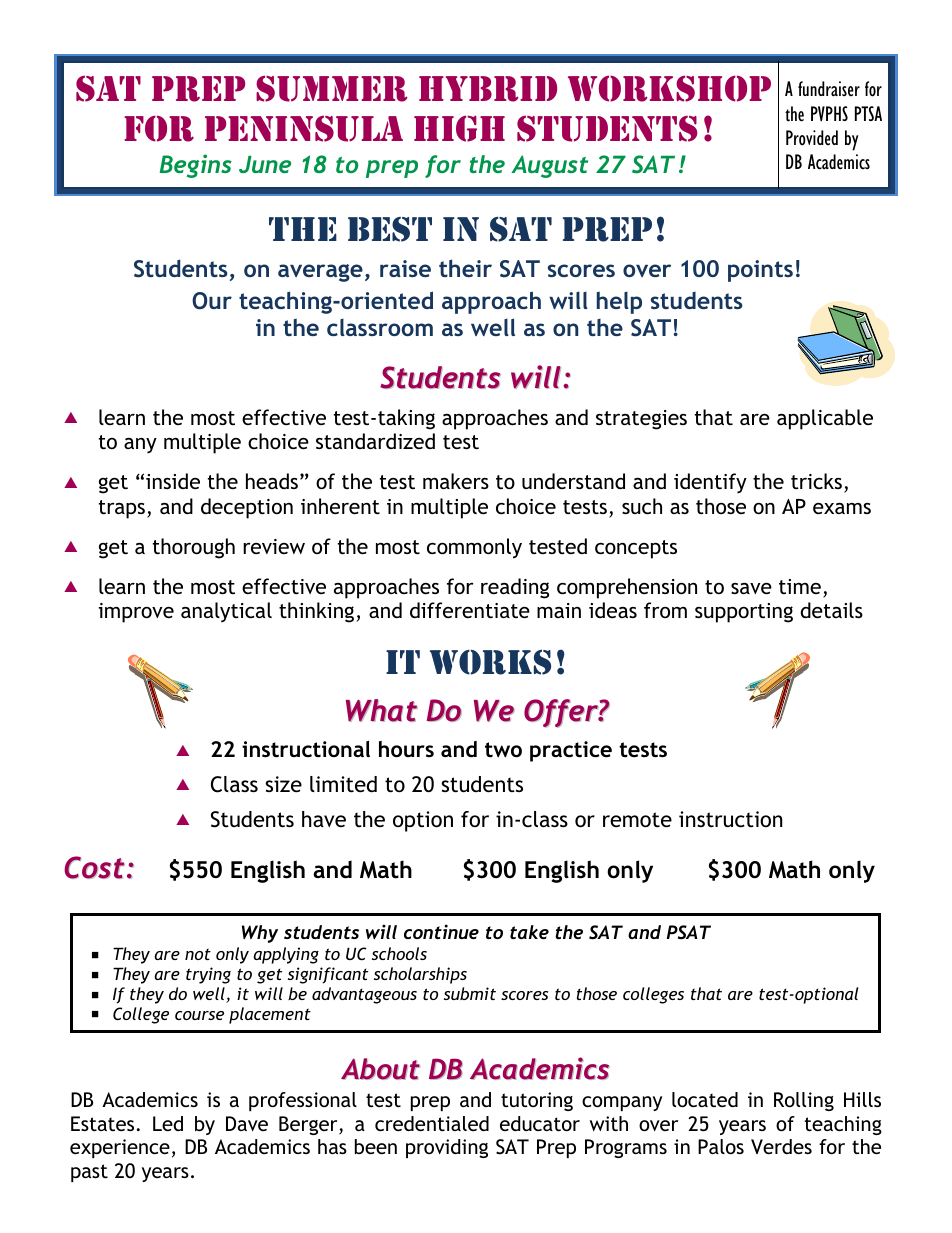 This screenshot has width=952, height=1233. I want to click on applicable, so click(825, 419).
